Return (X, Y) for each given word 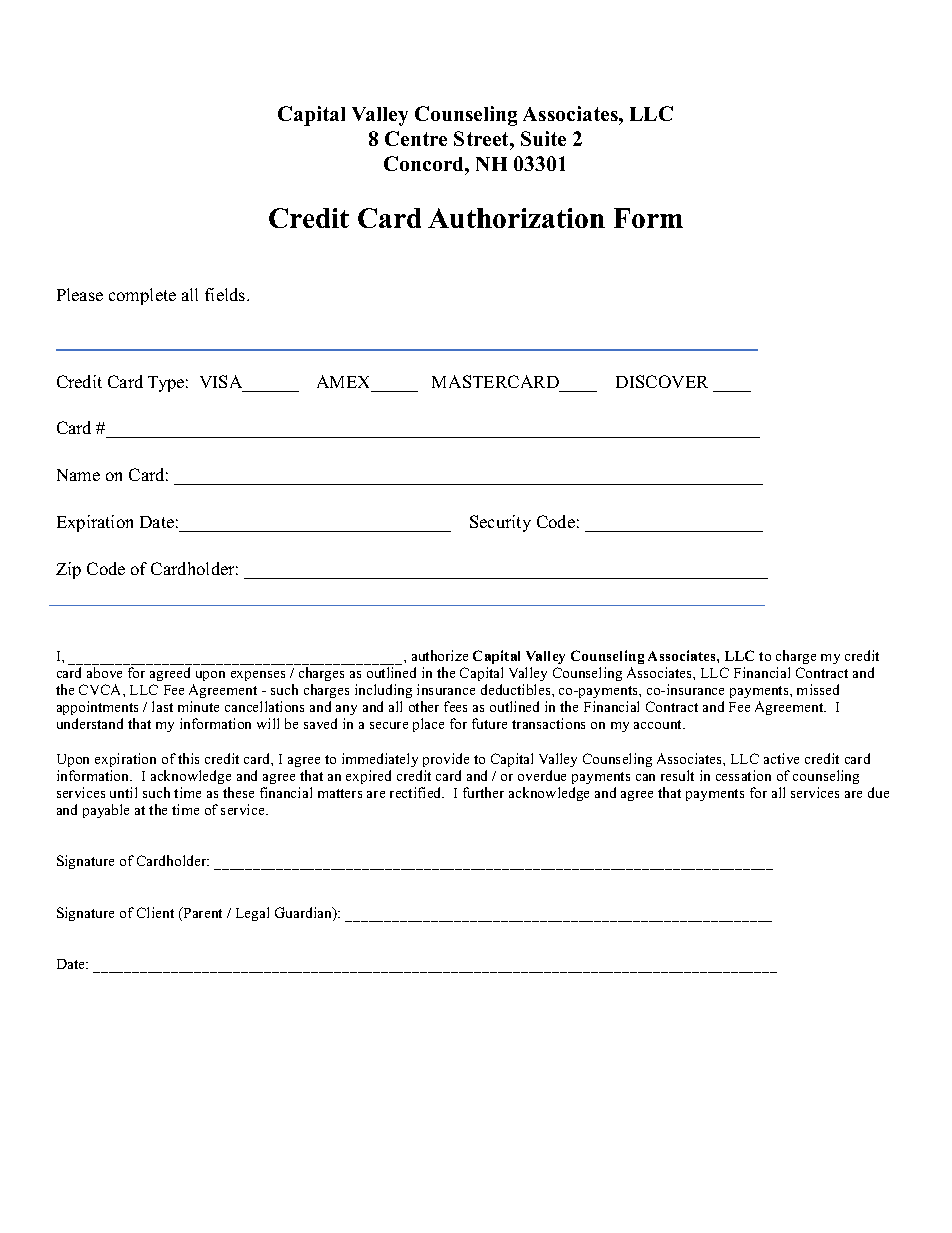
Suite (543, 138)
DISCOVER (662, 381)
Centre (416, 138)
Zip (68, 570)
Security (500, 523)
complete (142, 296)
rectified (417, 792)
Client (155, 912)
